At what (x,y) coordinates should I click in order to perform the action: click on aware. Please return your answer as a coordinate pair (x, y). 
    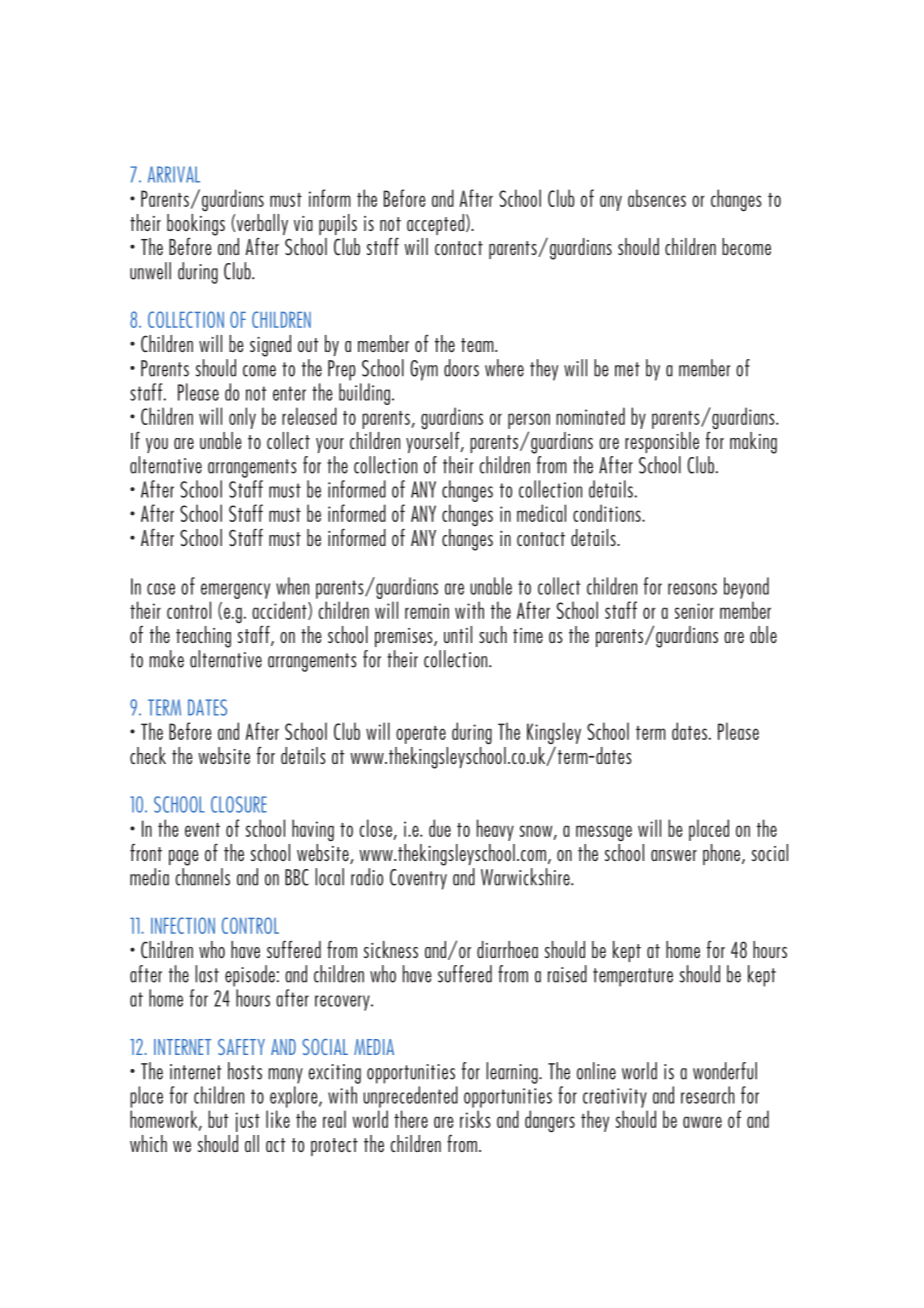
    Looking at the image, I should click on (702, 1122).
